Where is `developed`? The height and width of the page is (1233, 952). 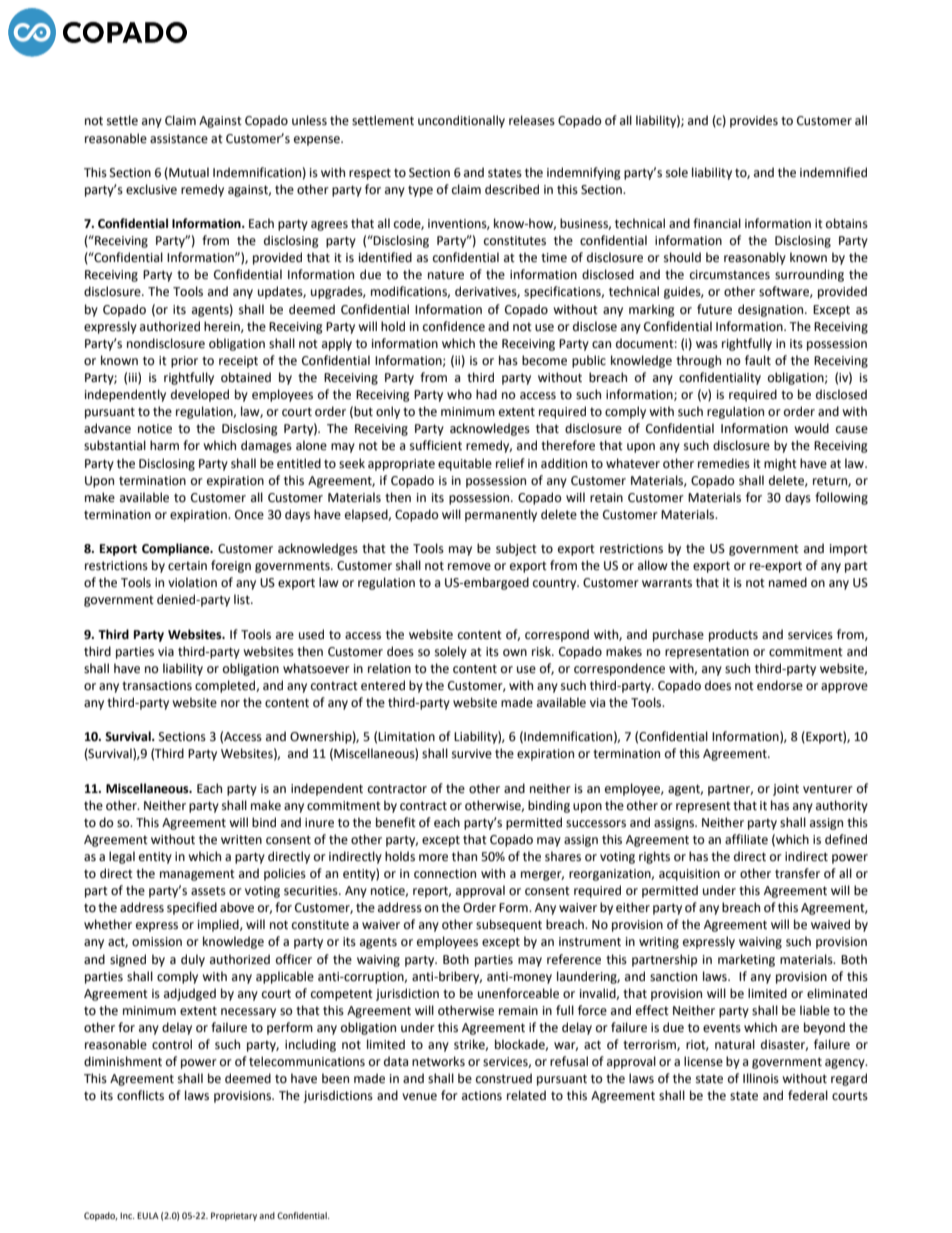 developed is located at coordinates (200, 395).
